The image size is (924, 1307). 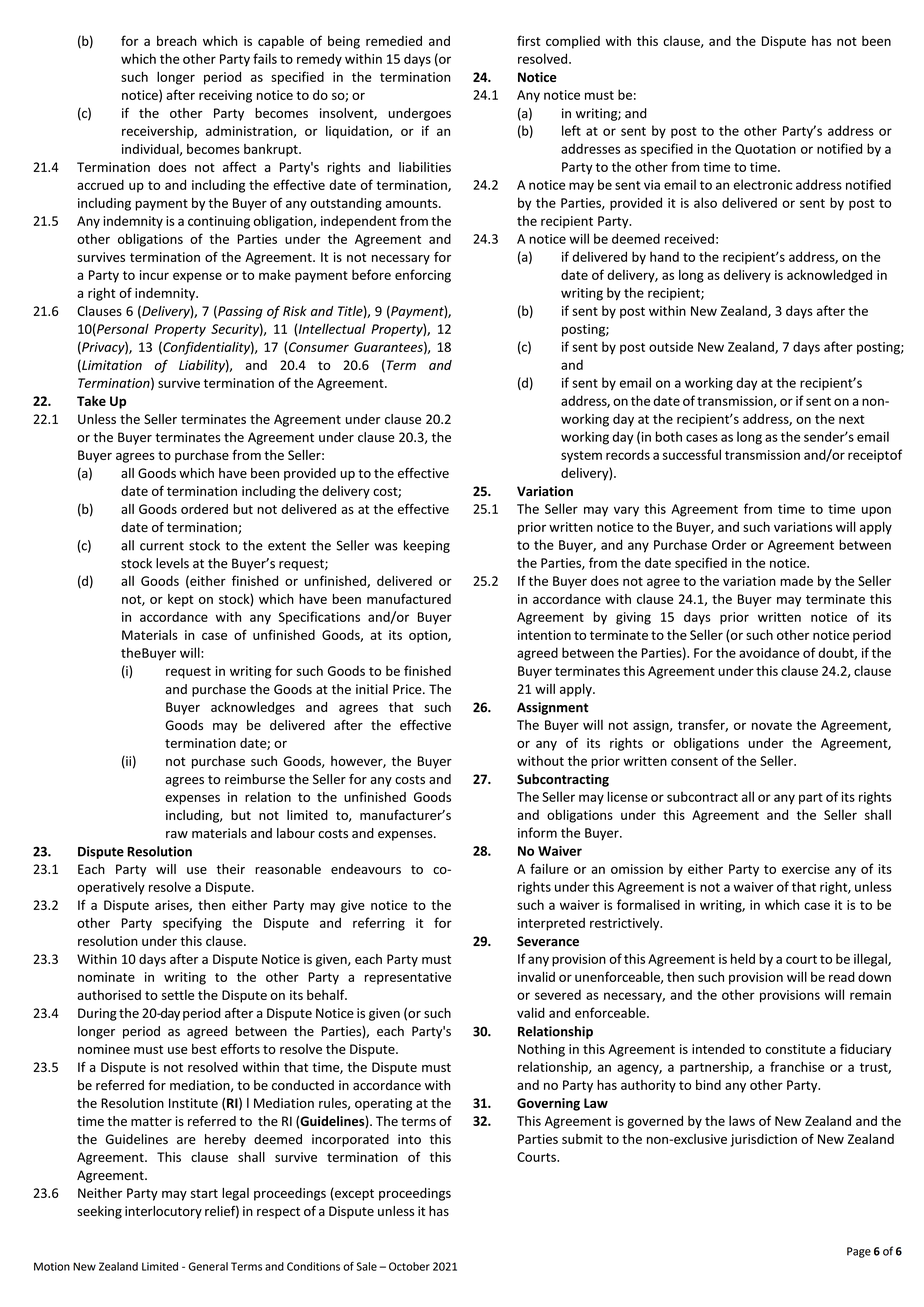 What do you see at coordinates (829, 276) in the screenshot?
I see `acknowledged` at bounding box center [829, 276].
